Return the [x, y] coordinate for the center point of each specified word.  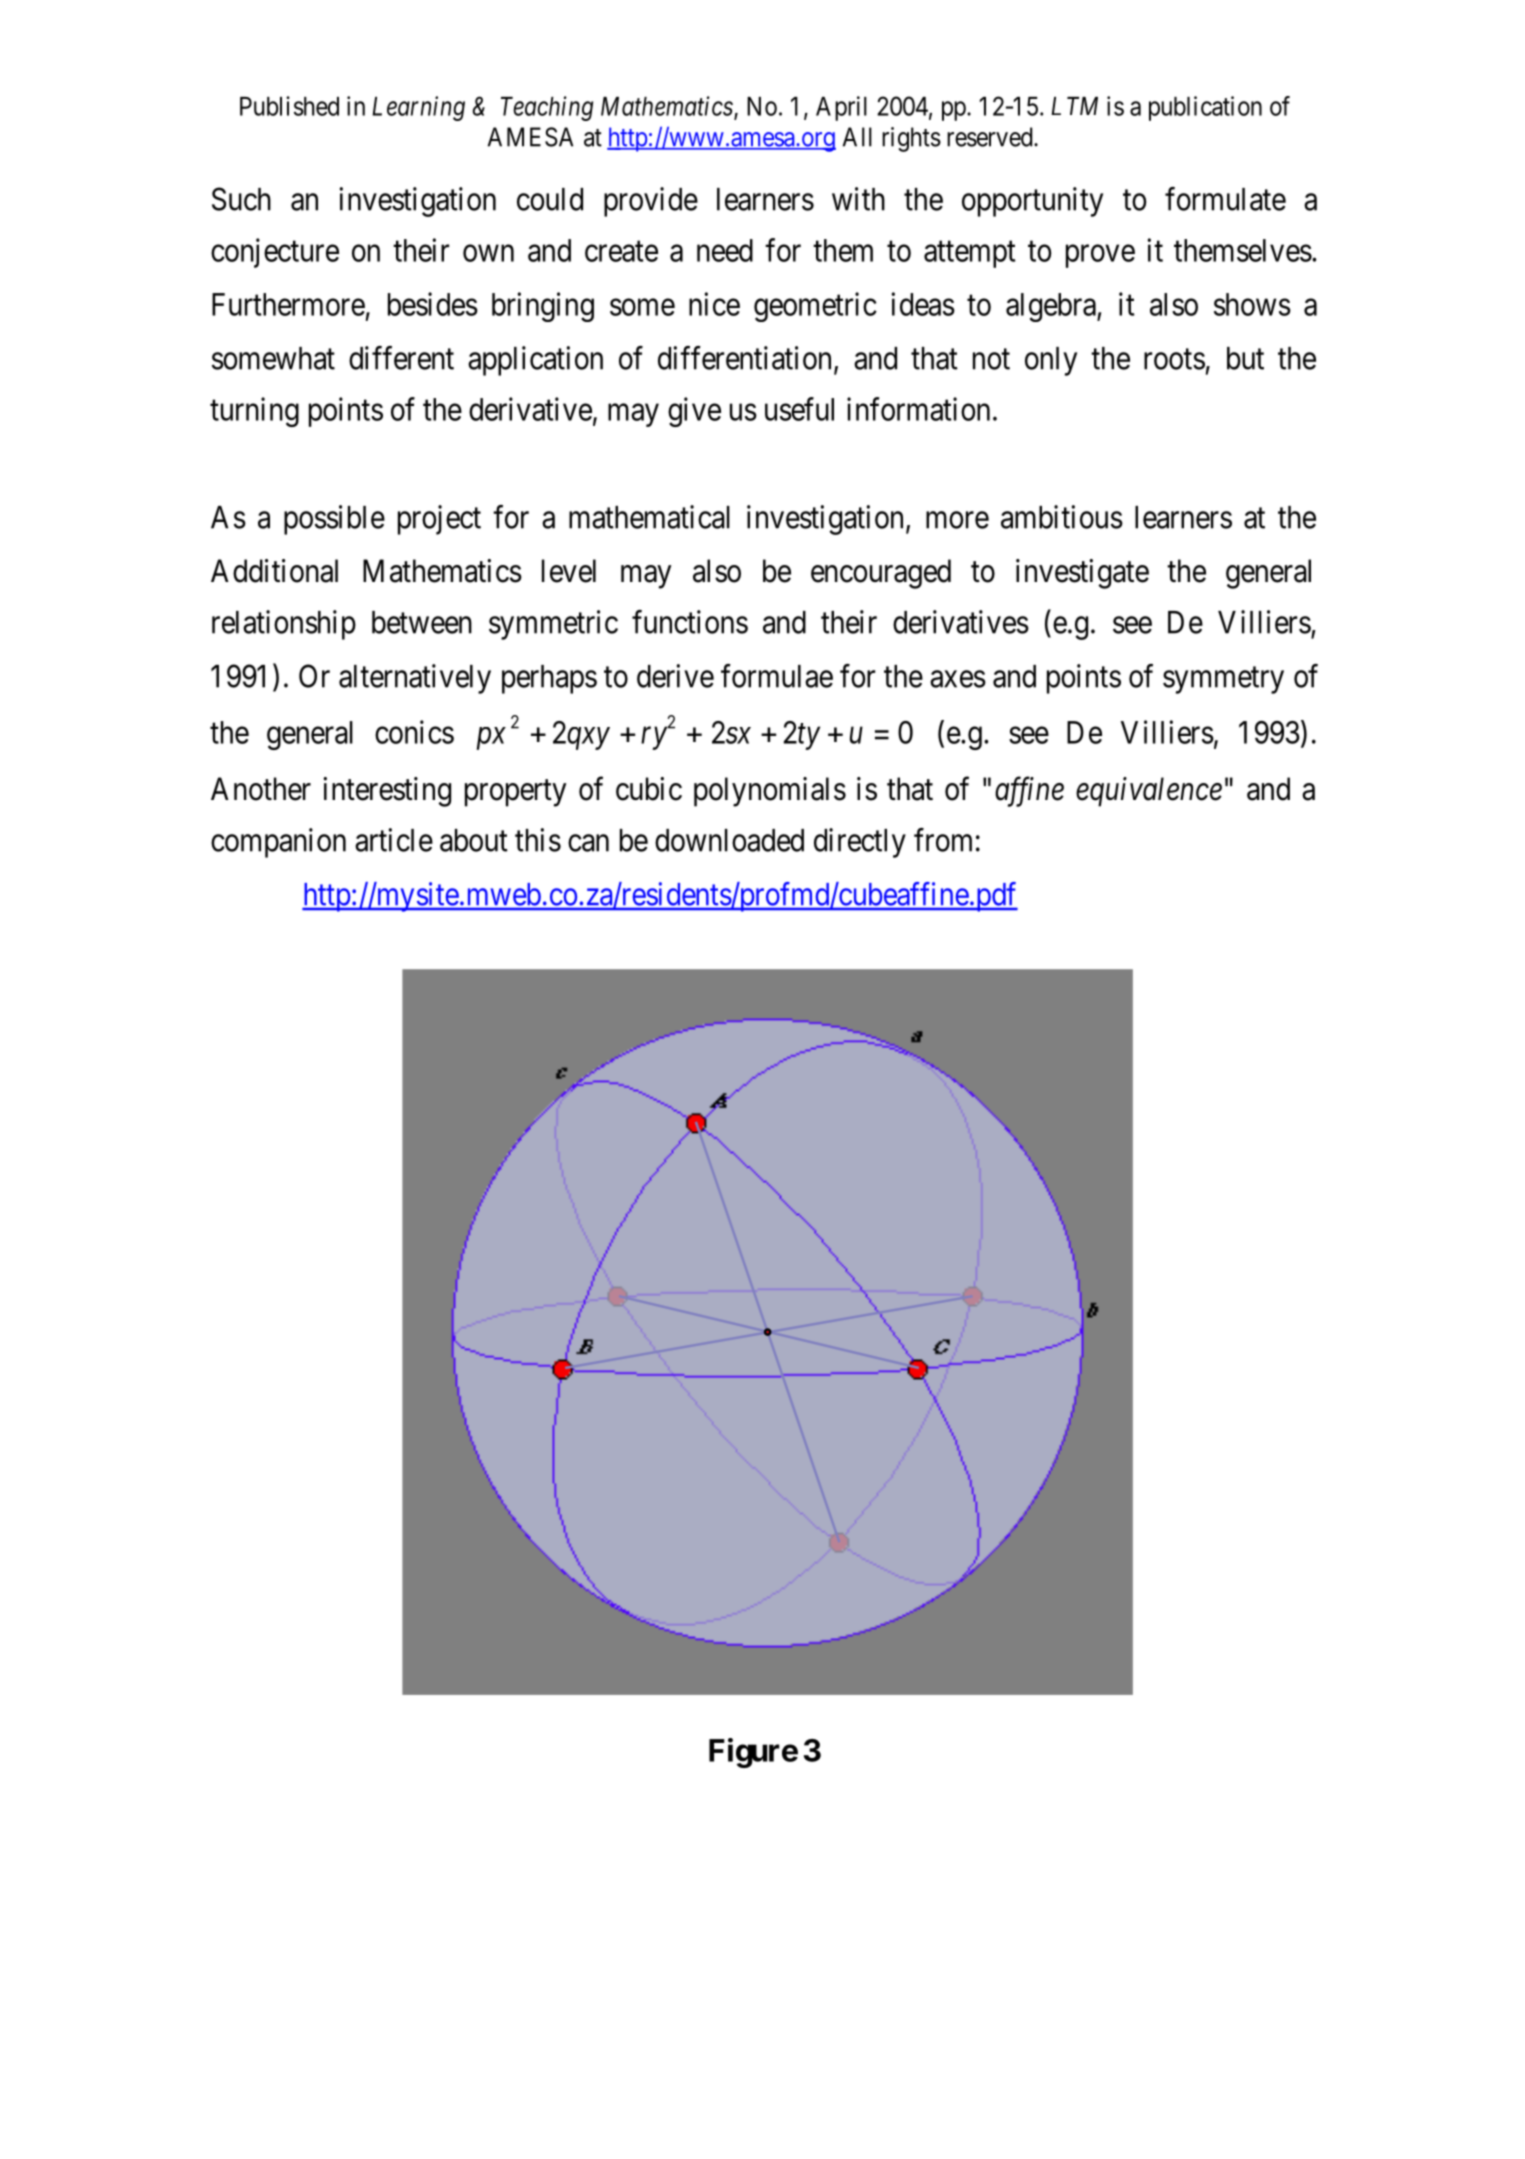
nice [714, 304]
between [422, 622]
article [394, 840]
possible [334, 520]
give [694, 412]
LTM [1074, 106]
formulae [777, 676]
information [918, 409]
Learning [418, 108]
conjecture [275, 253]
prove [1100, 256]
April [841, 108]
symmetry [1223, 680]
